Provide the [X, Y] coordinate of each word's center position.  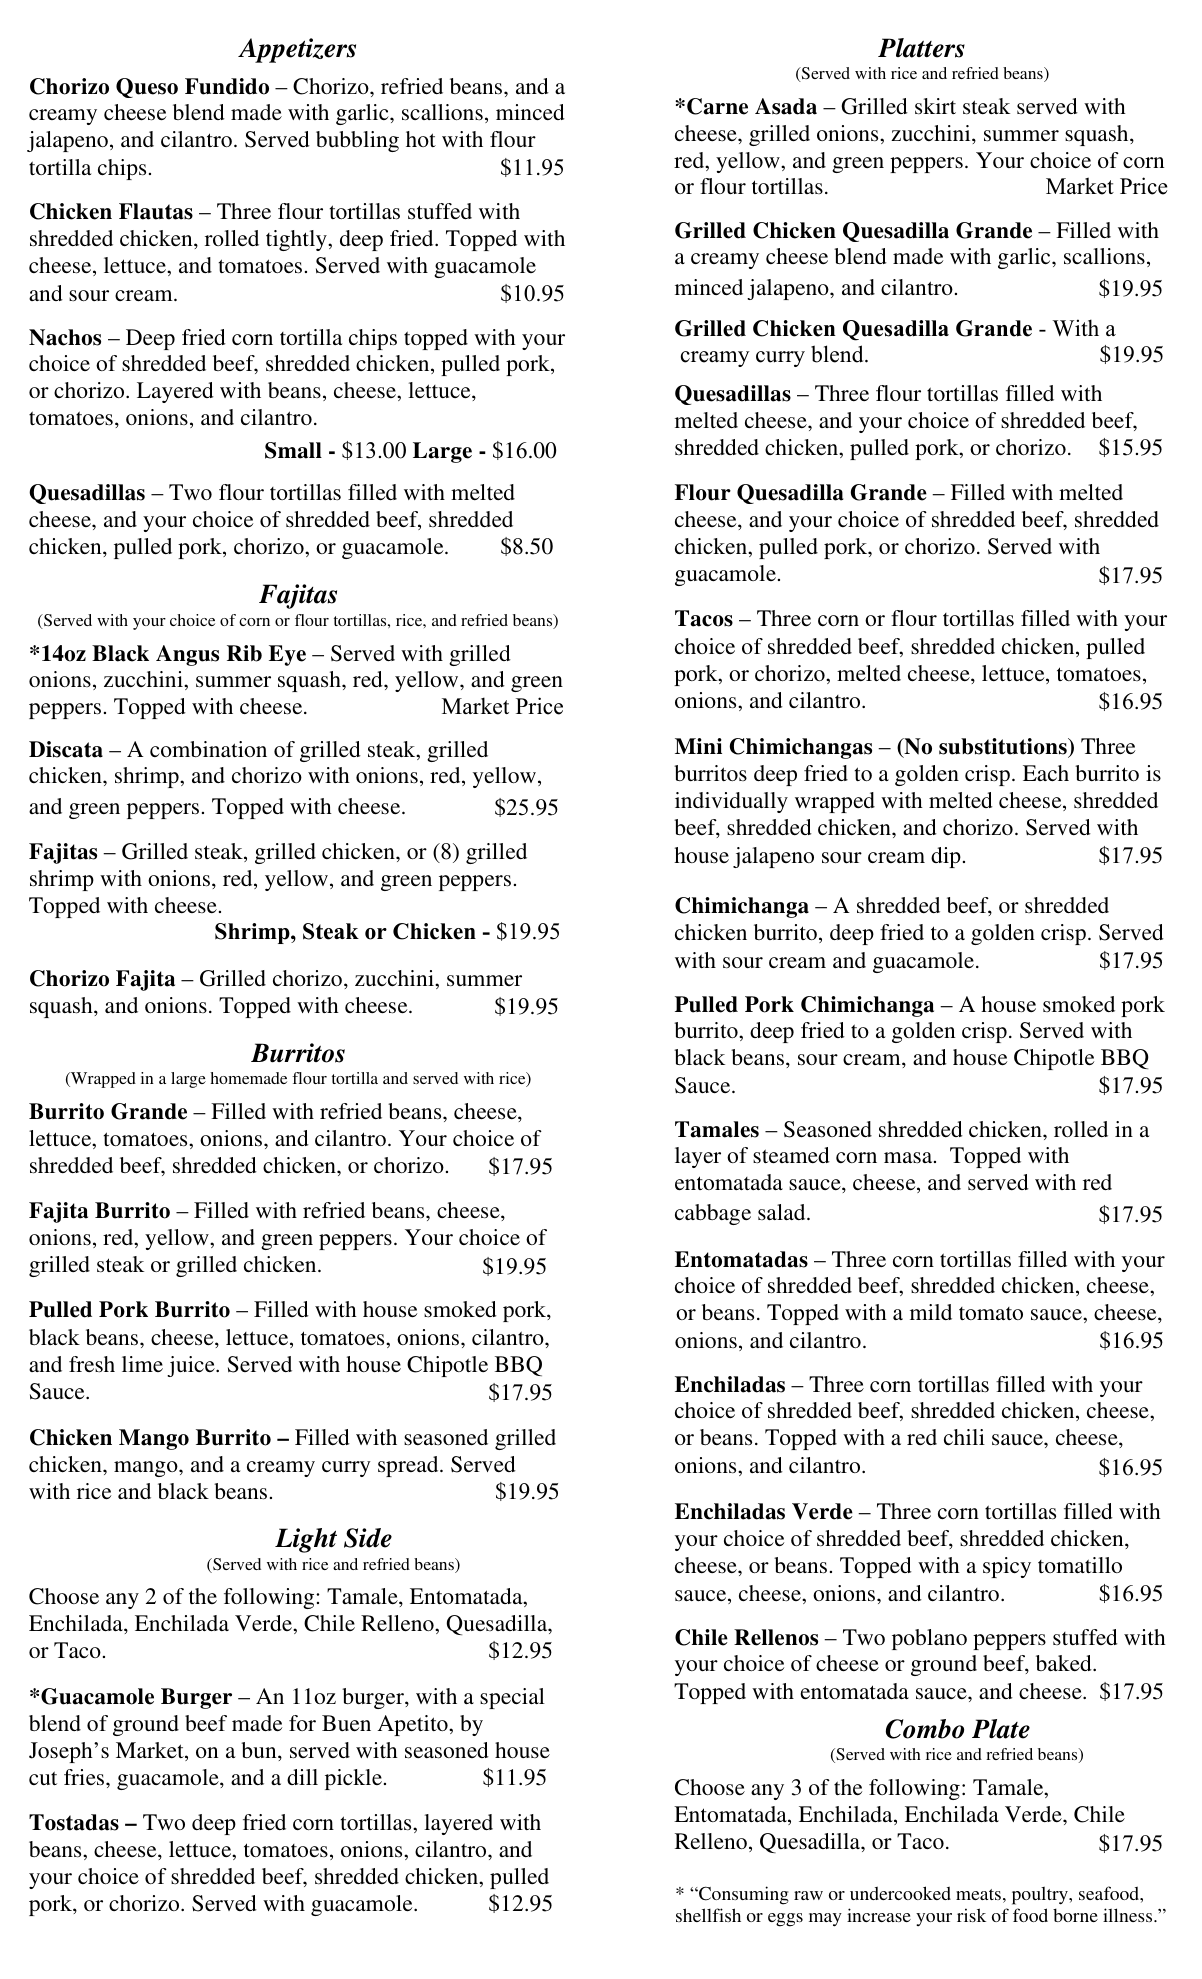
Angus [187, 655]
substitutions [1004, 746]
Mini [698, 746]
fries [85, 1777]
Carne [717, 106]
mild [931, 1312]
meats [978, 1894]
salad [783, 1212]
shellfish [708, 1915]
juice [192, 1366]
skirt [935, 106]
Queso [147, 88]
